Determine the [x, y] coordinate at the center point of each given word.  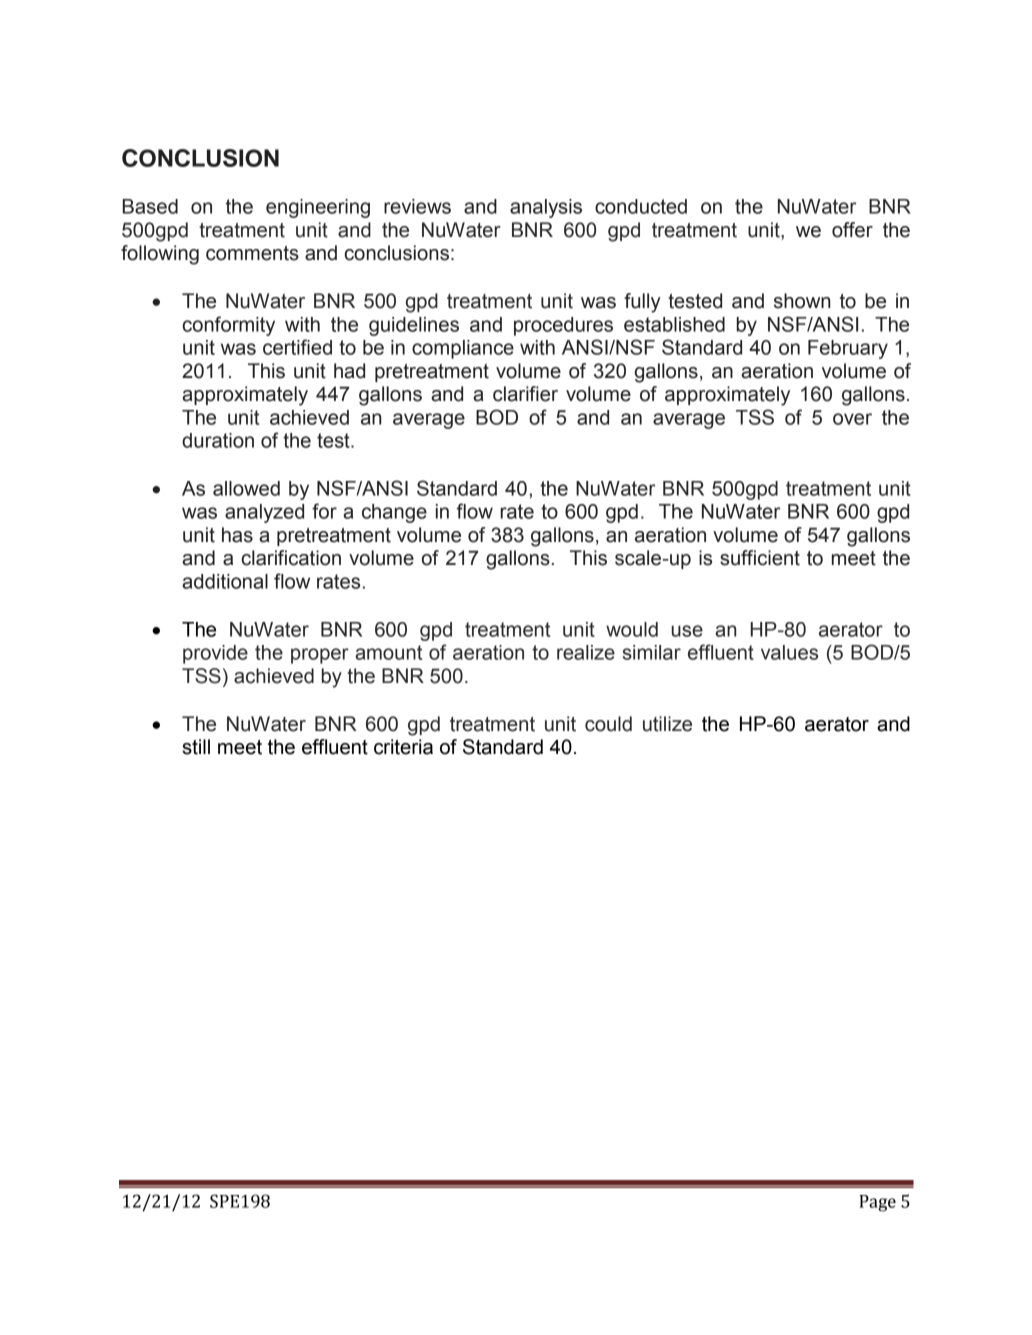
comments [252, 253]
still [196, 747]
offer [852, 230]
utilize [667, 724]
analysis [546, 208]
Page [877, 1203]
